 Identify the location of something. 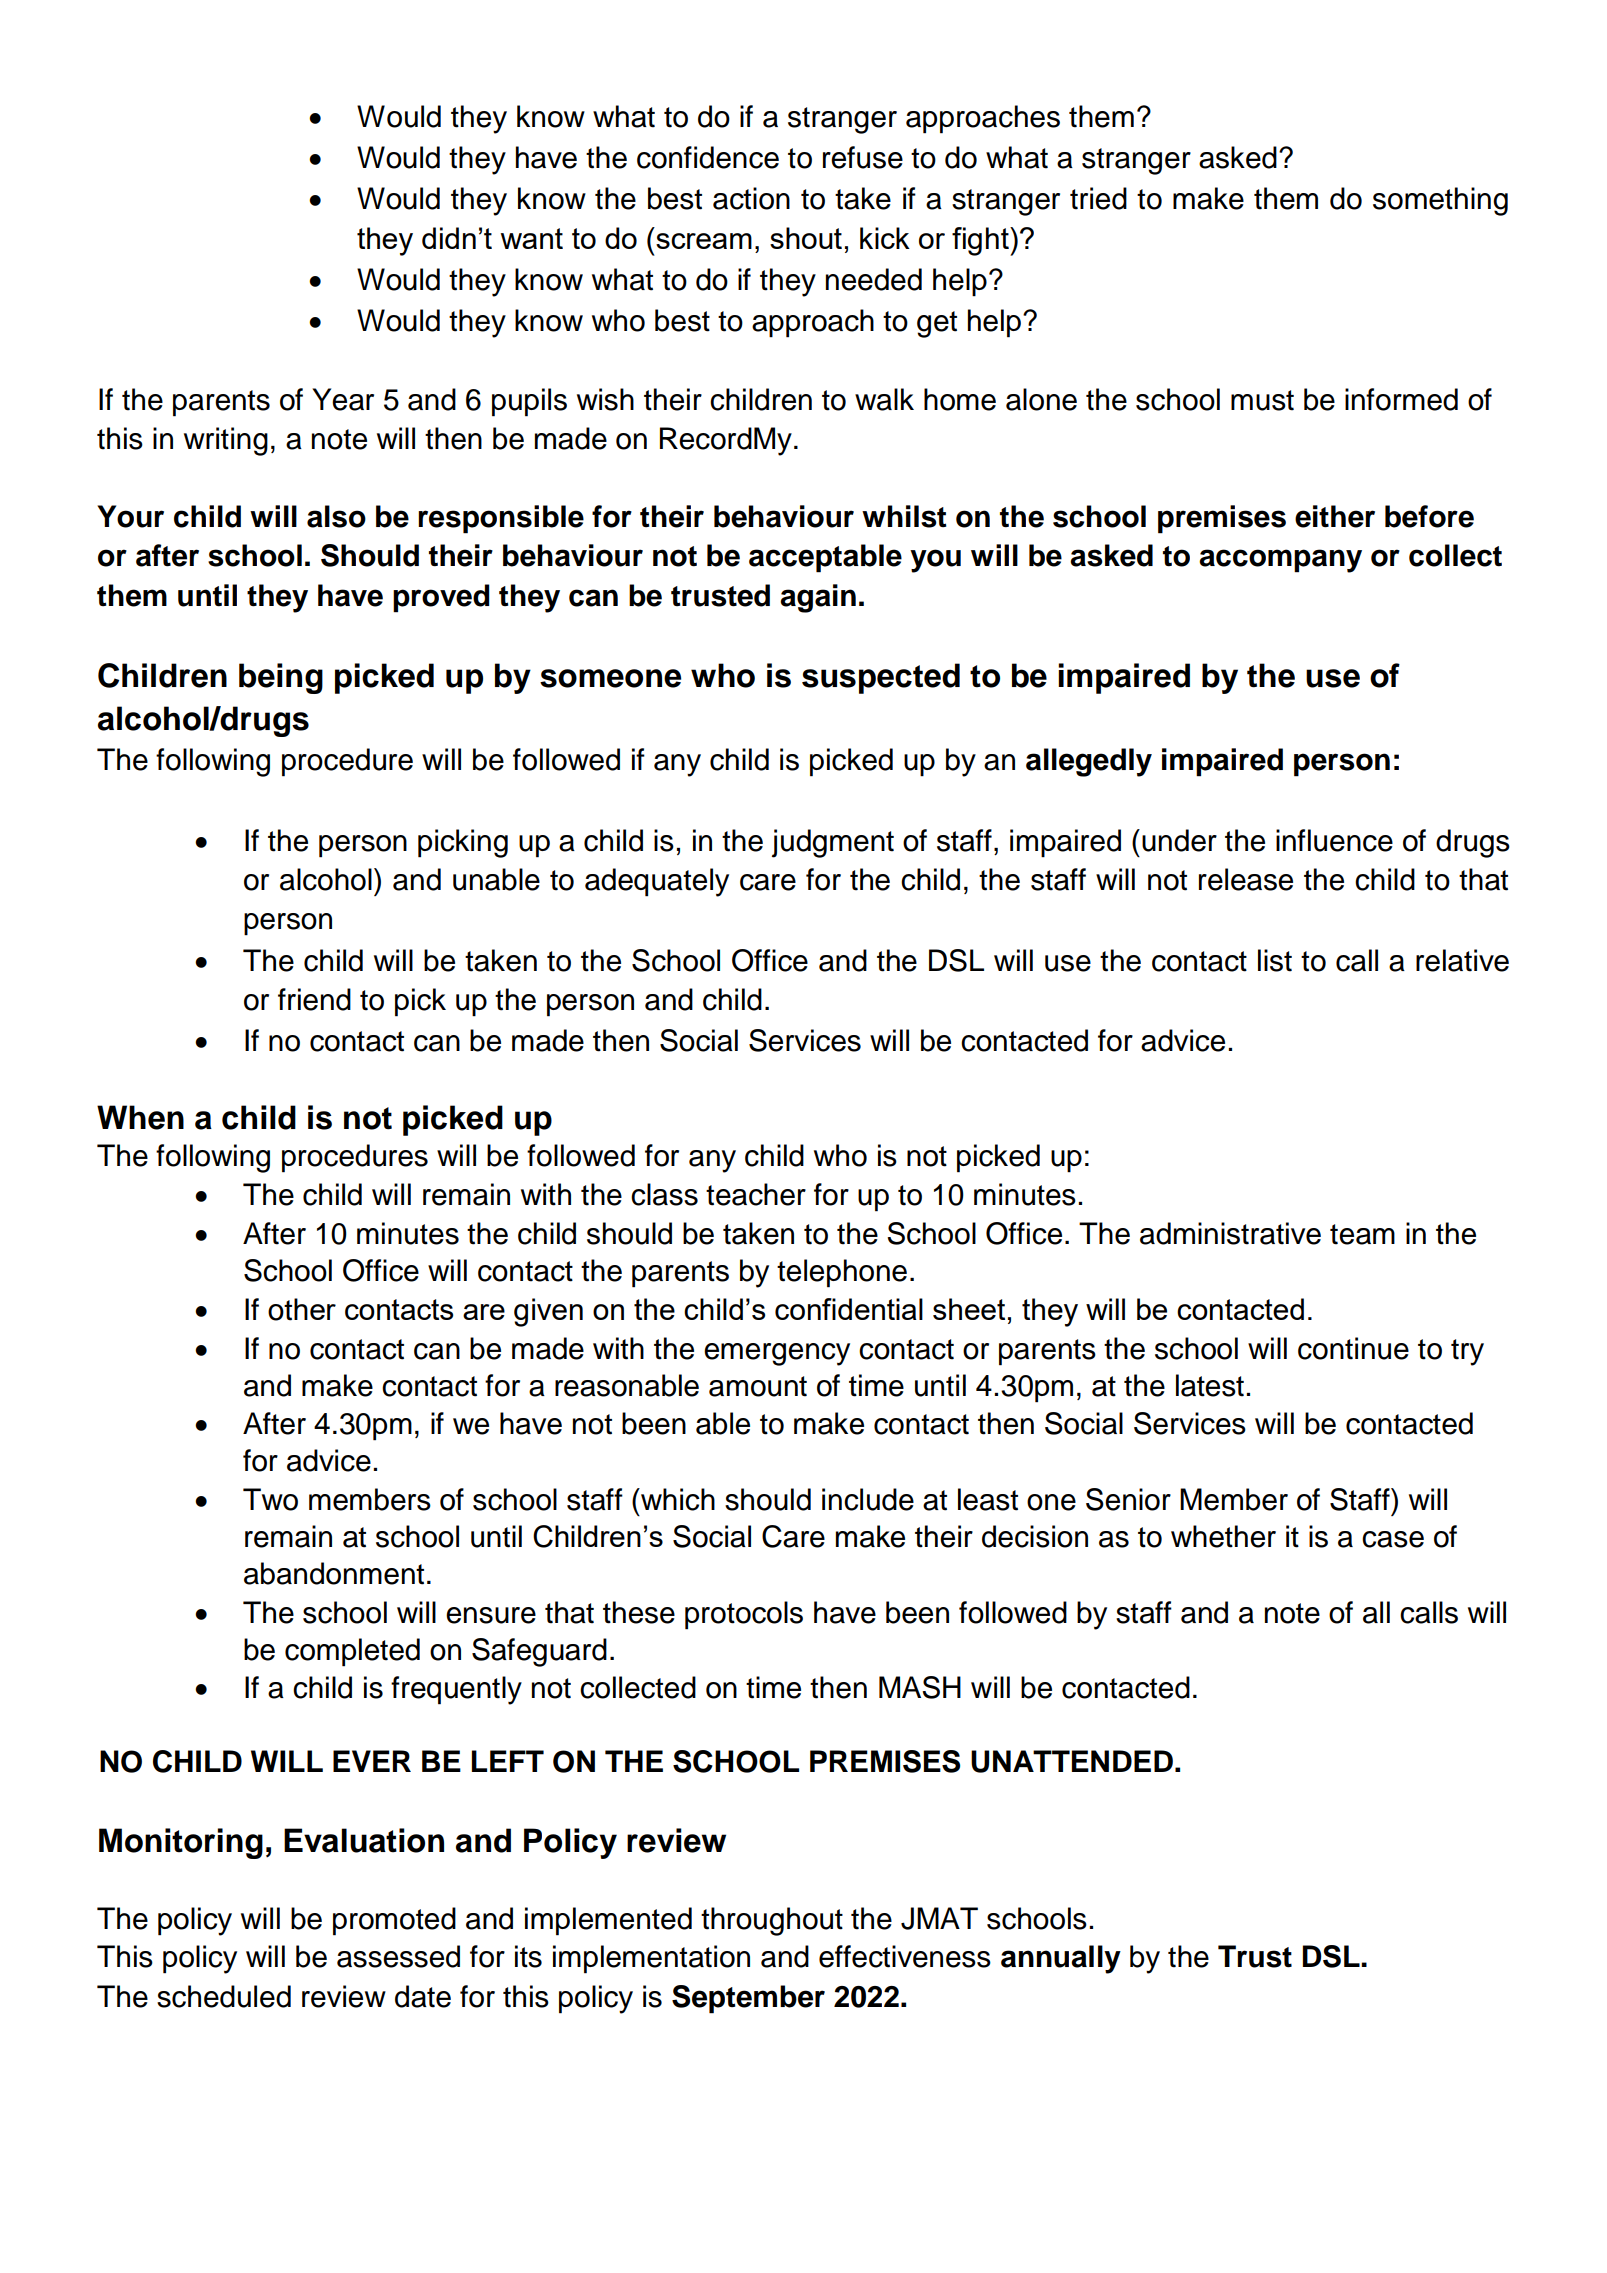
(1440, 201).
